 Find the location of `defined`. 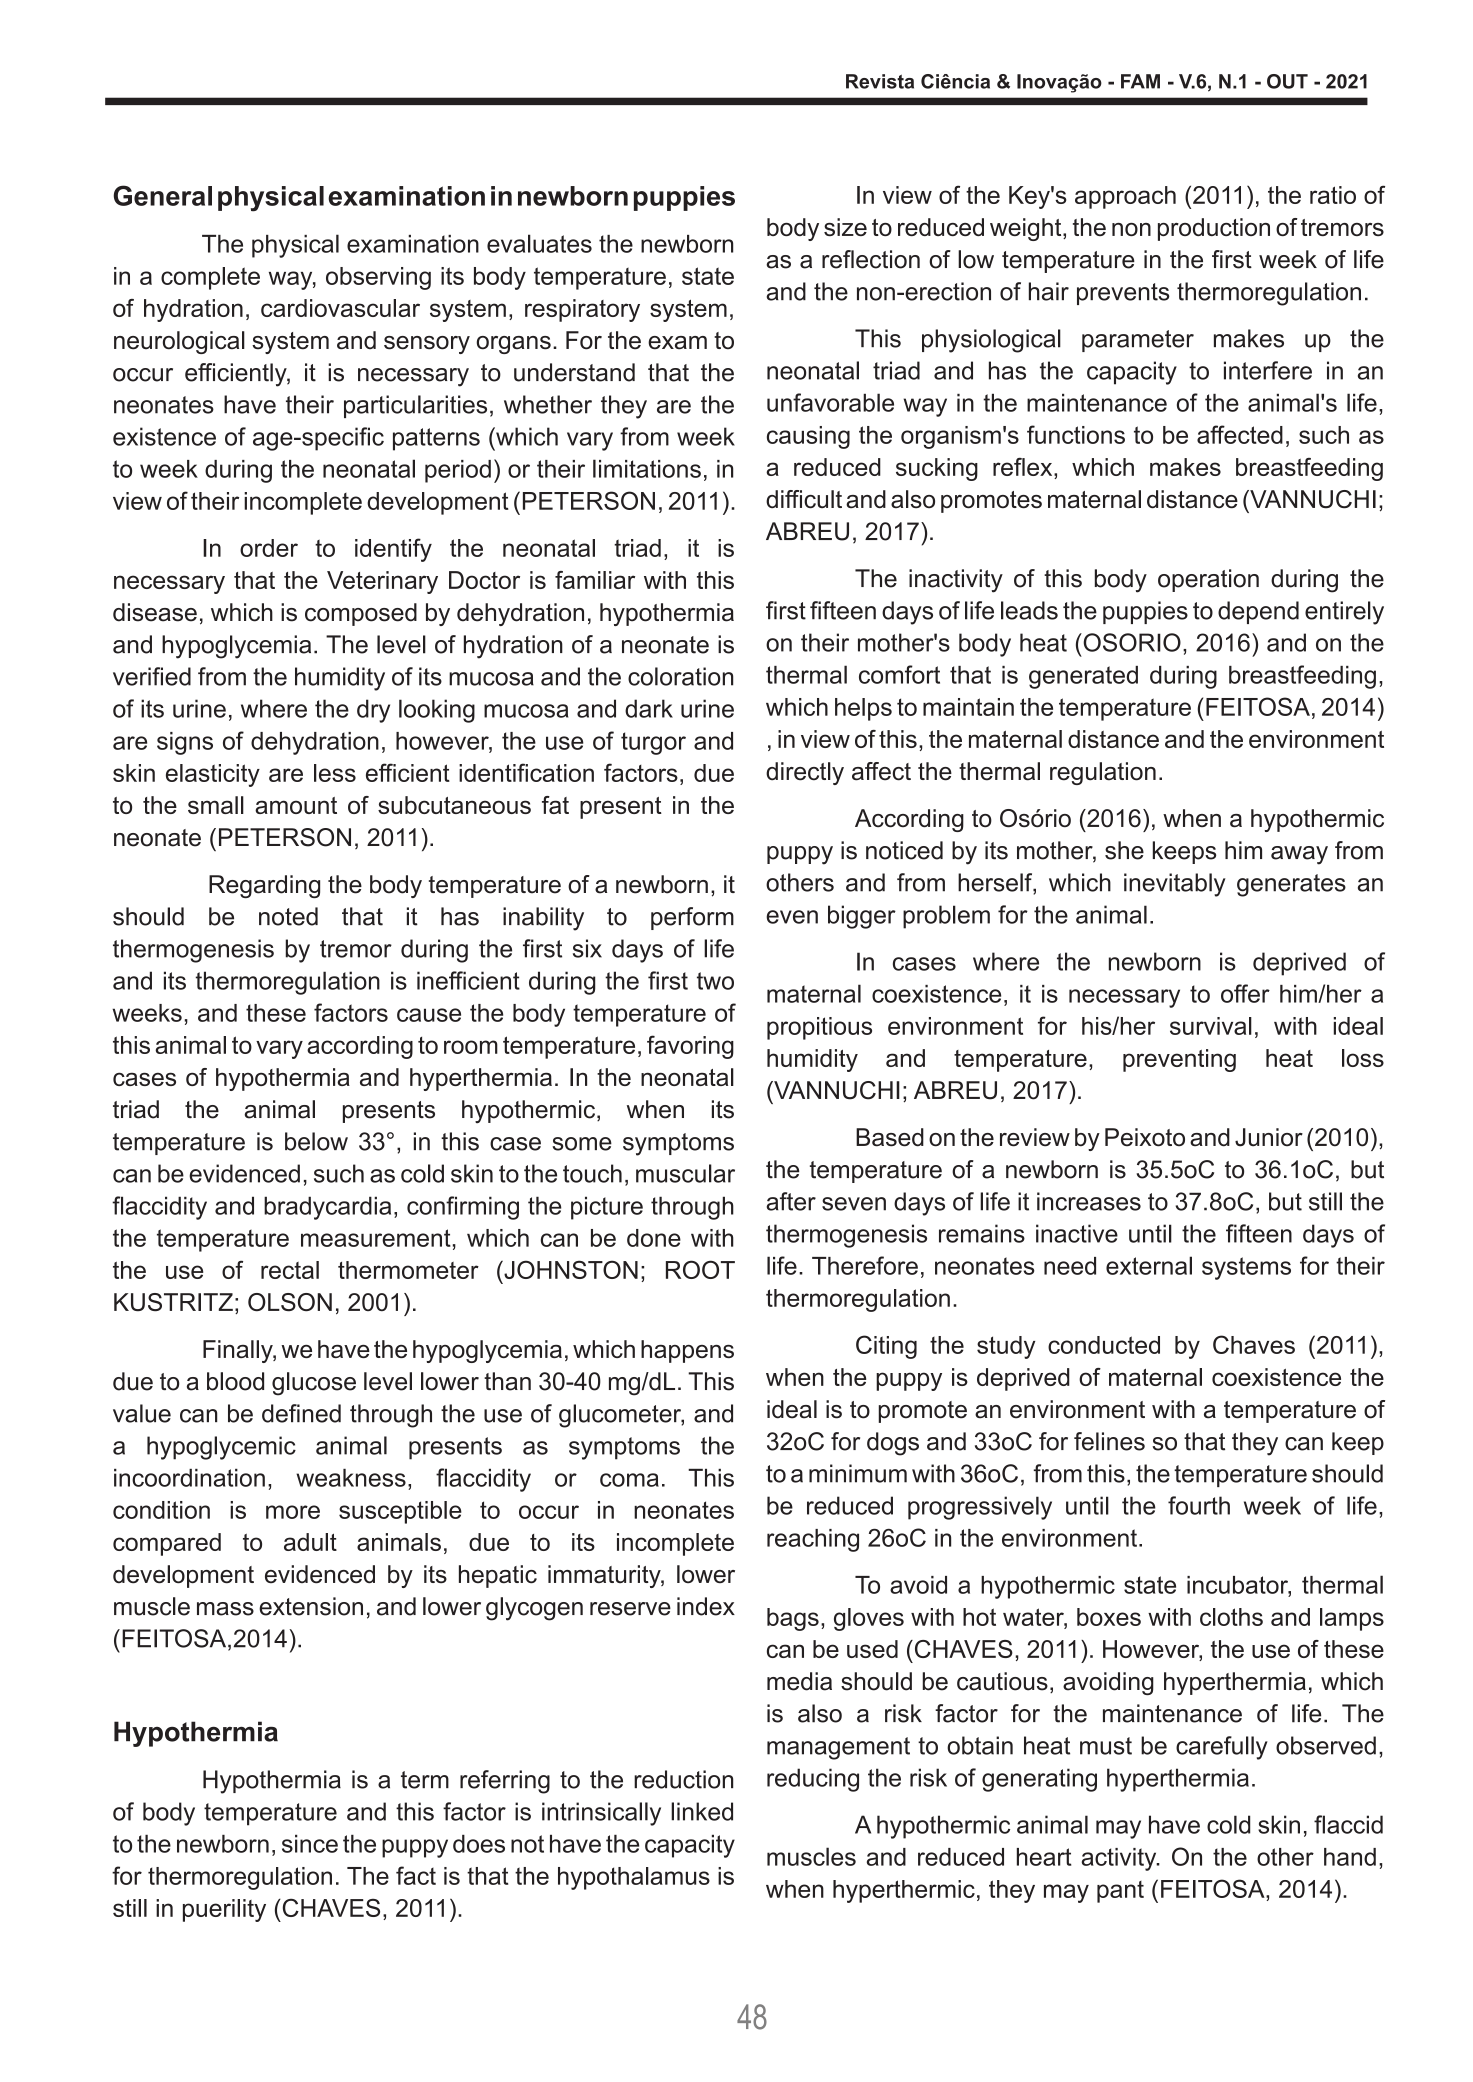

defined is located at coordinates (301, 1413).
